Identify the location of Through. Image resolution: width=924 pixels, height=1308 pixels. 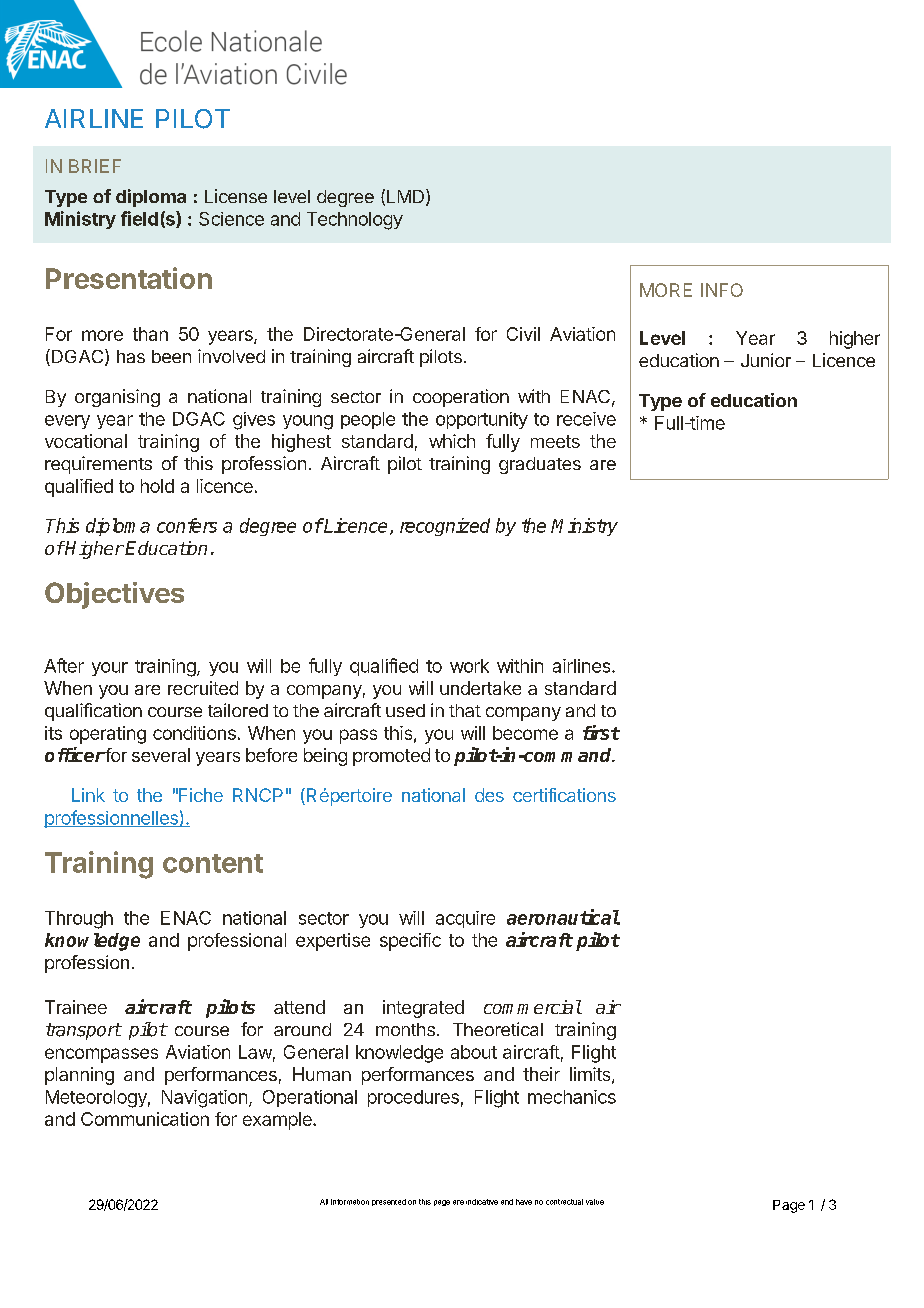
(79, 920).
